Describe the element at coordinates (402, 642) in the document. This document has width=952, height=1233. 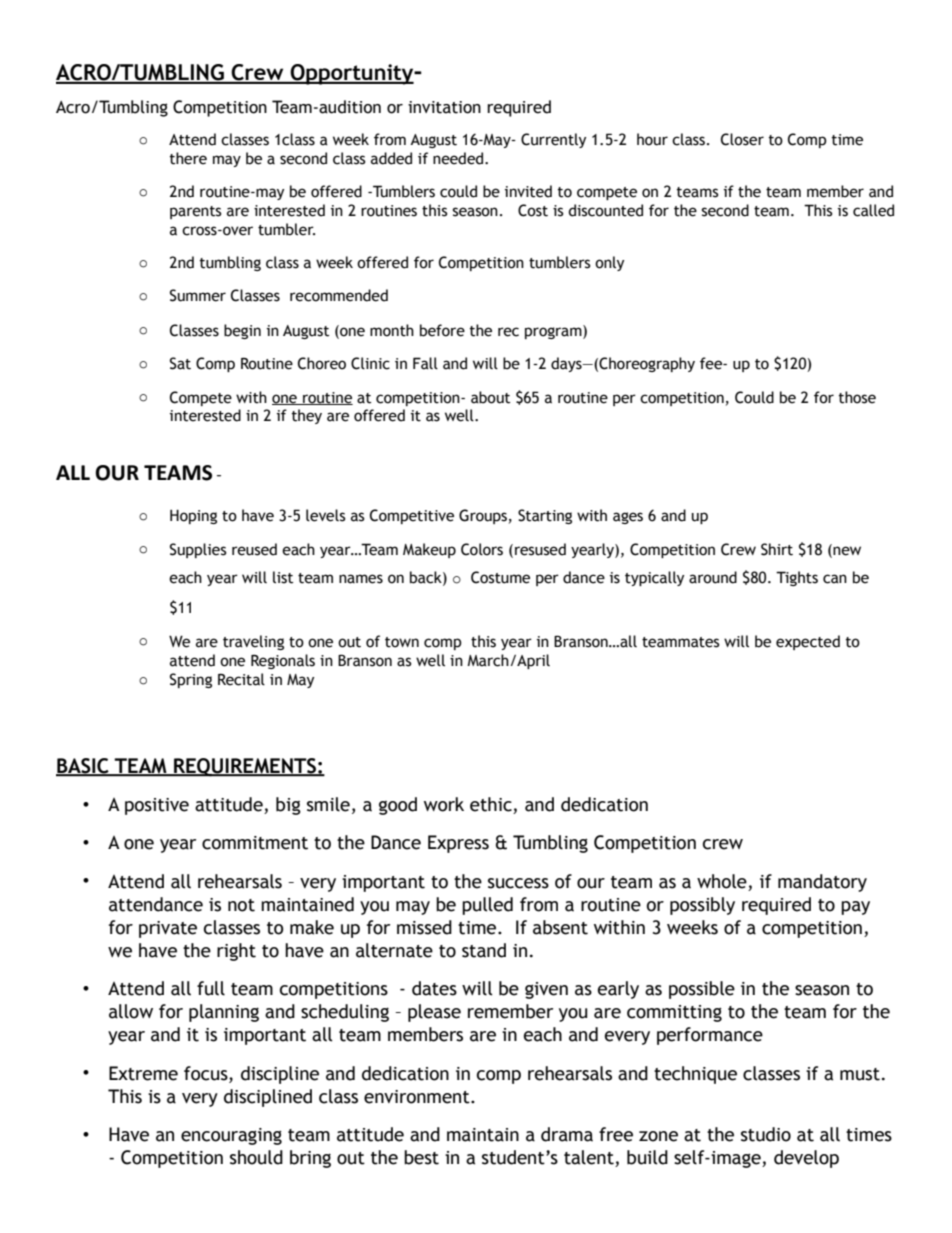
I see `town` at that location.
